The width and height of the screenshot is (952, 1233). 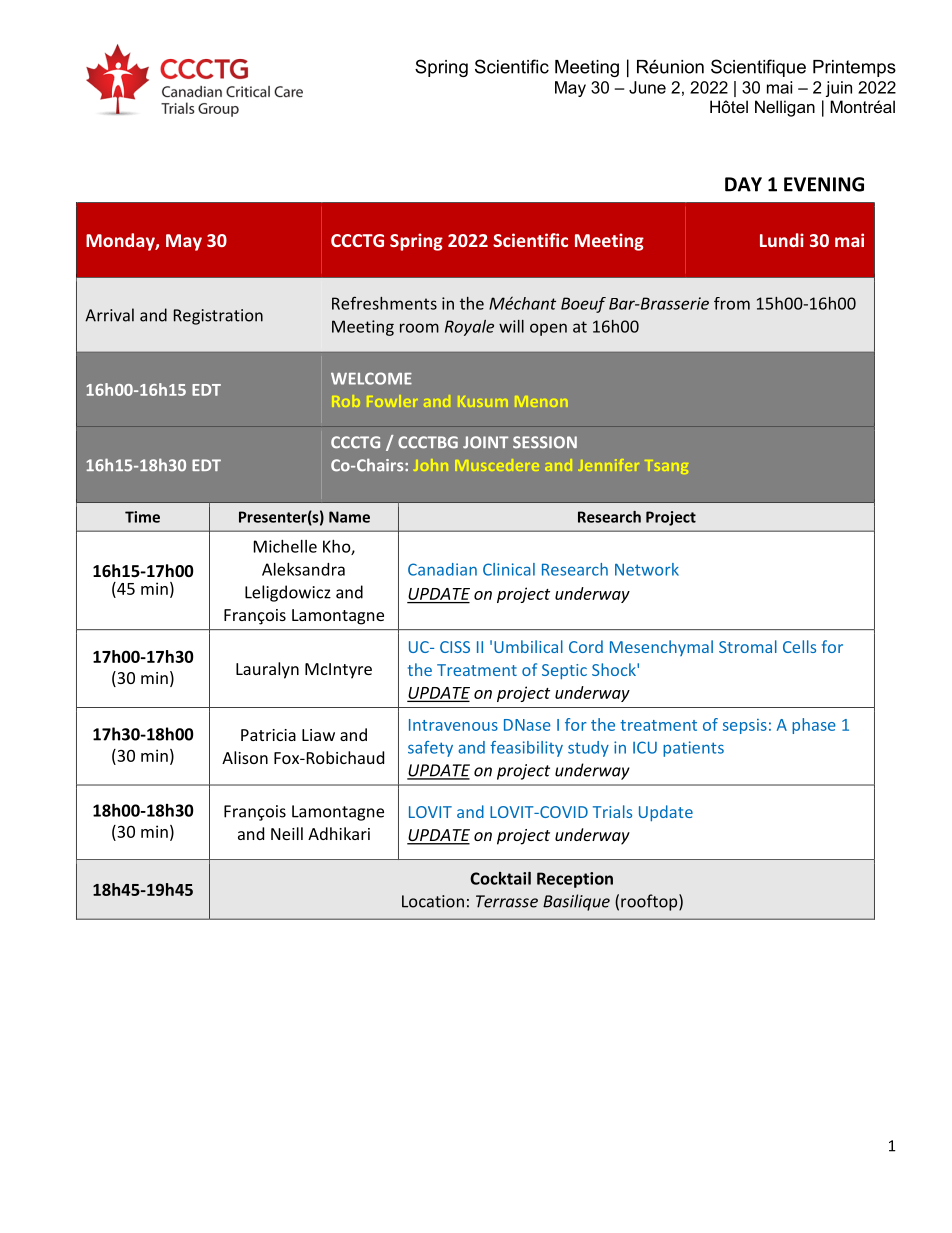 What do you see at coordinates (500, 878) in the screenshot?
I see `Cocktail` at bounding box center [500, 878].
